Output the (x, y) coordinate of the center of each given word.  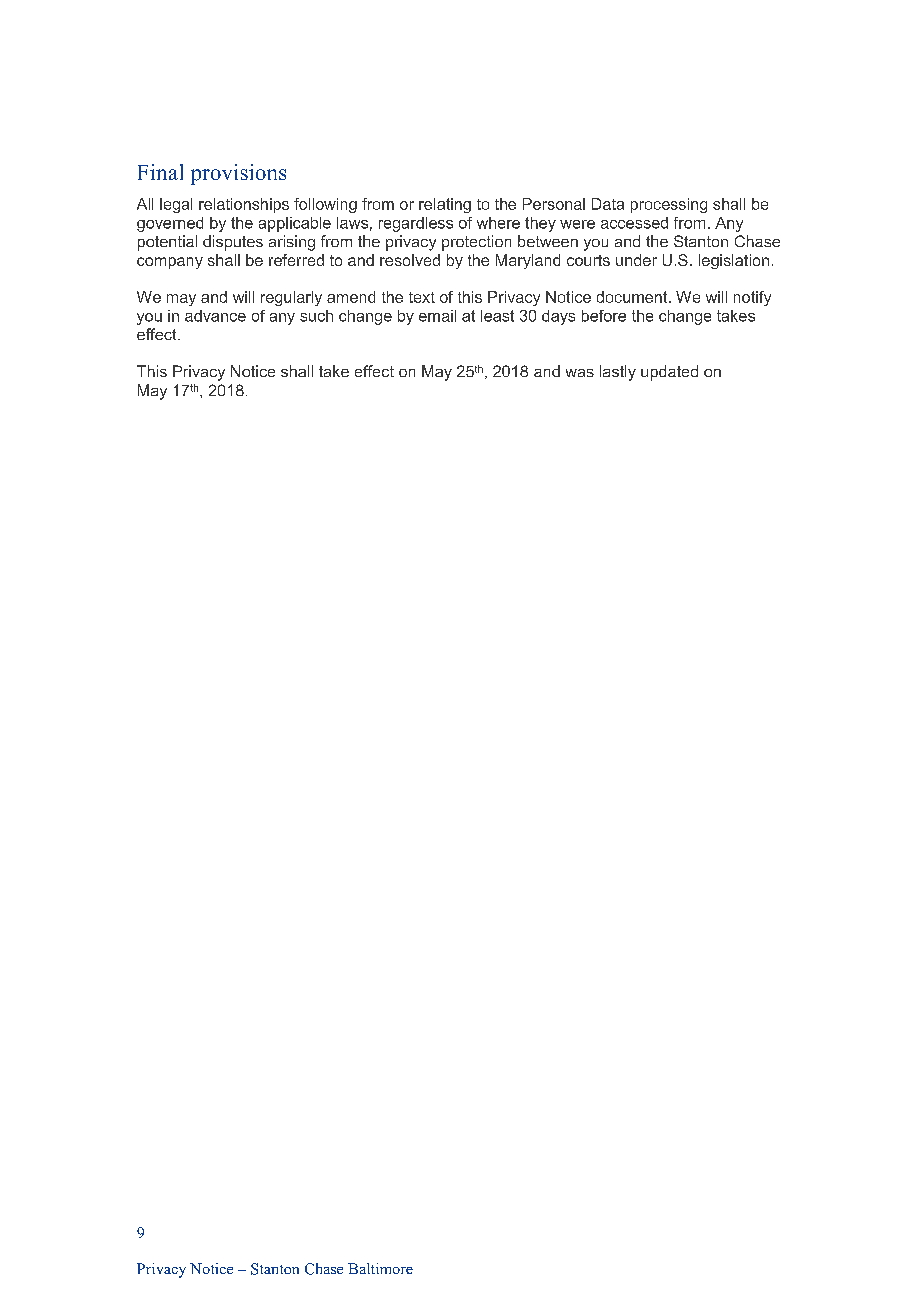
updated (669, 373)
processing (669, 205)
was (580, 373)
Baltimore (380, 1268)
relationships (244, 205)
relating (445, 205)
